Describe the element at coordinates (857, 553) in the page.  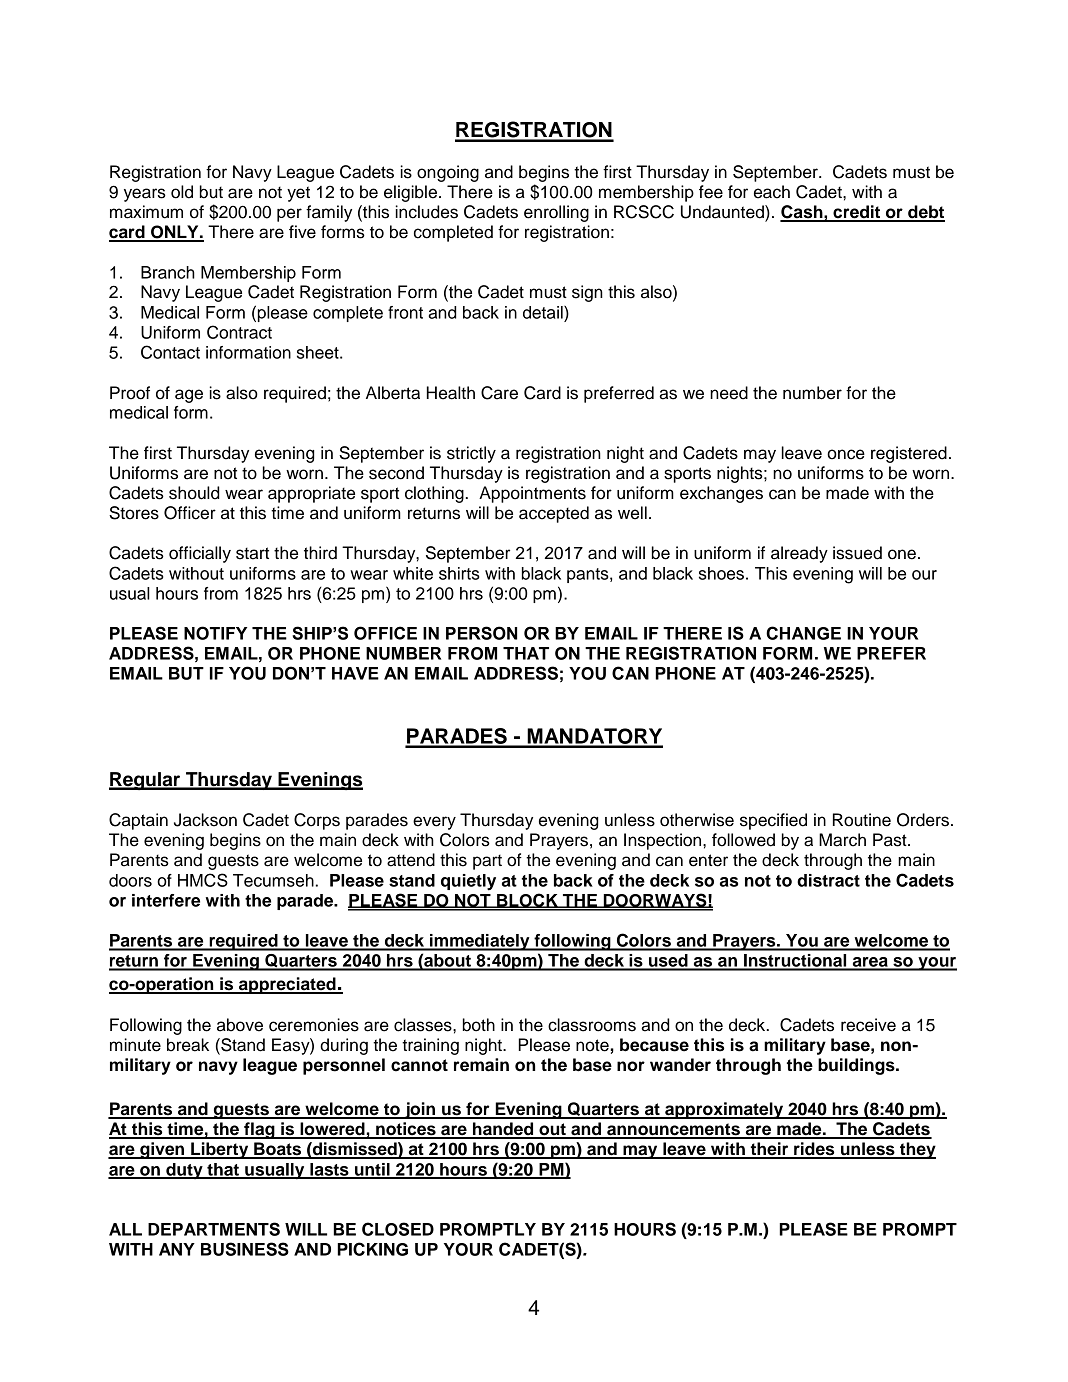
I see `issued` at that location.
